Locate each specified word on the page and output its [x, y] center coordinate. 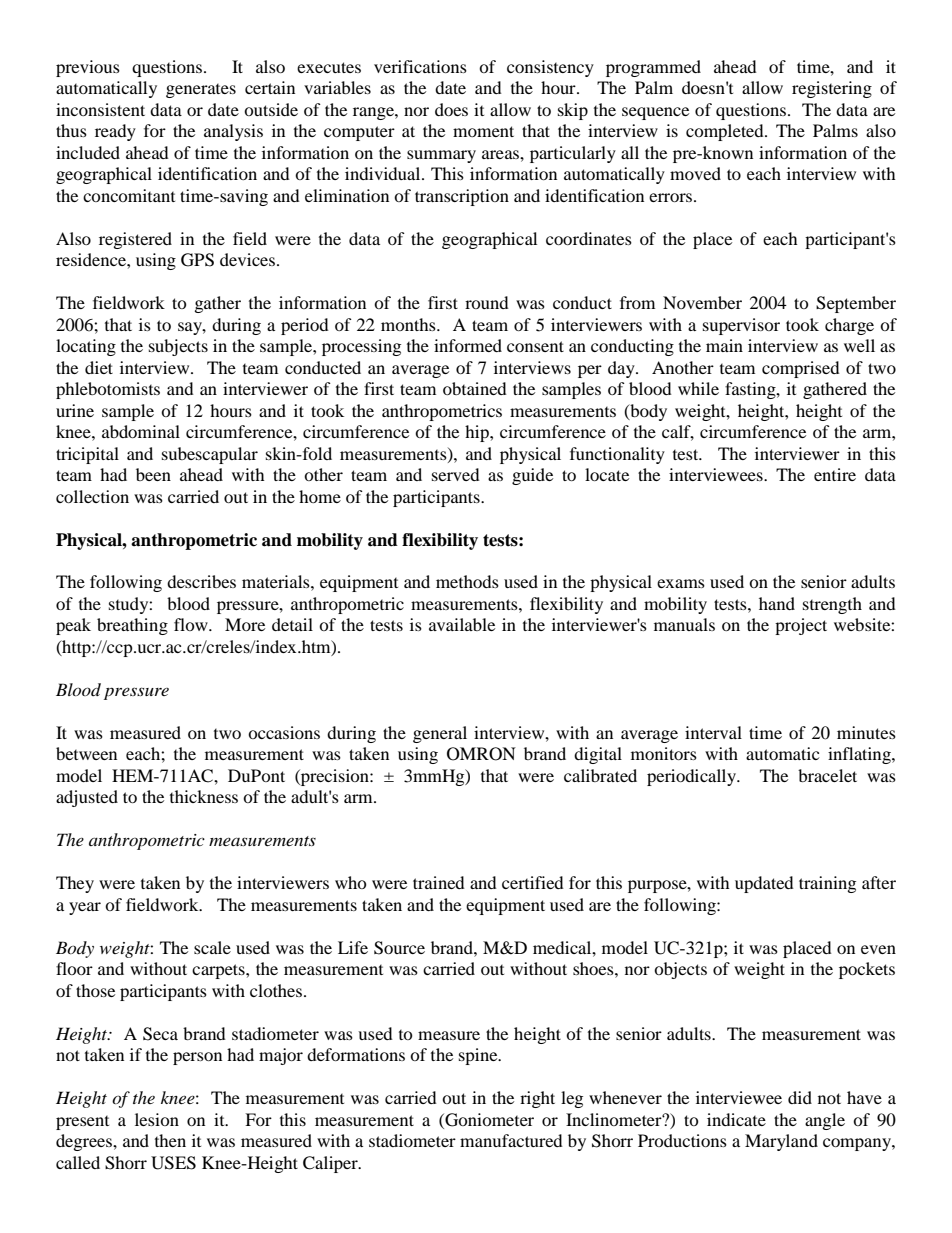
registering [832, 89]
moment [483, 131]
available [462, 624]
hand [777, 603]
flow [192, 624]
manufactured [511, 1140]
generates [201, 91]
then [170, 1140]
